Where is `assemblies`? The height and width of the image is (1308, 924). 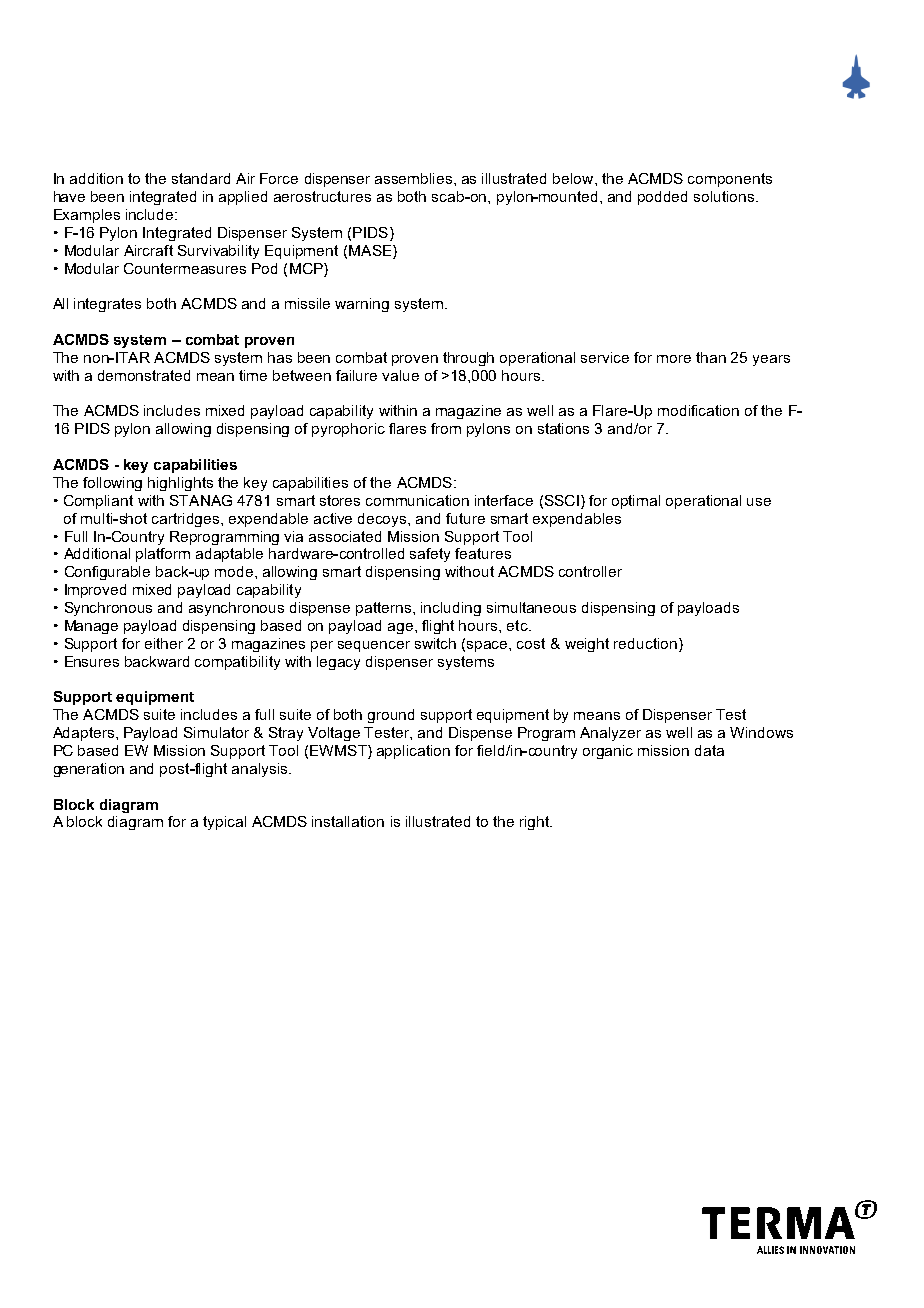
assemblies is located at coordinates (415, 178).
